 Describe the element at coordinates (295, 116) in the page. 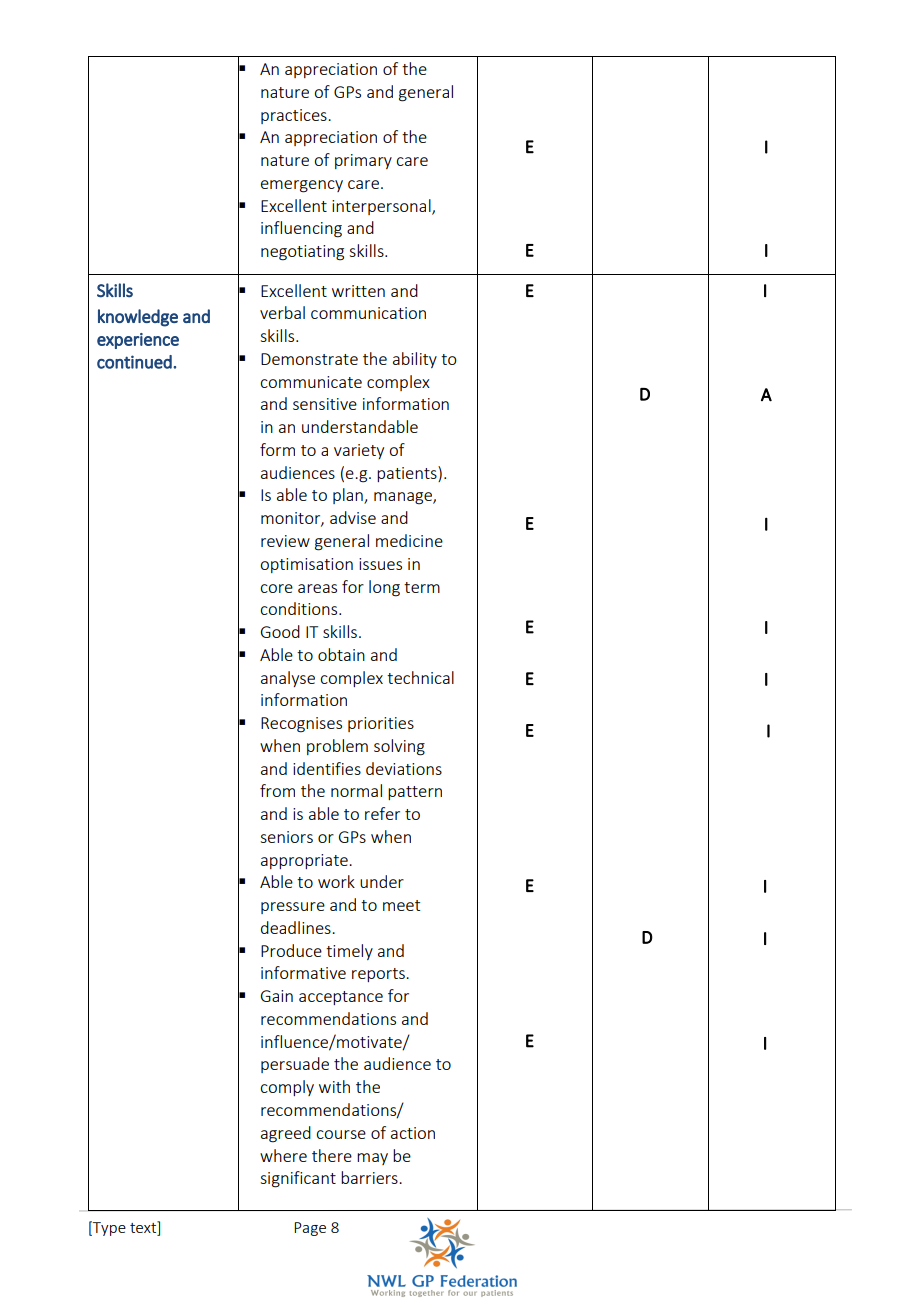

I see `practices` at that location.
